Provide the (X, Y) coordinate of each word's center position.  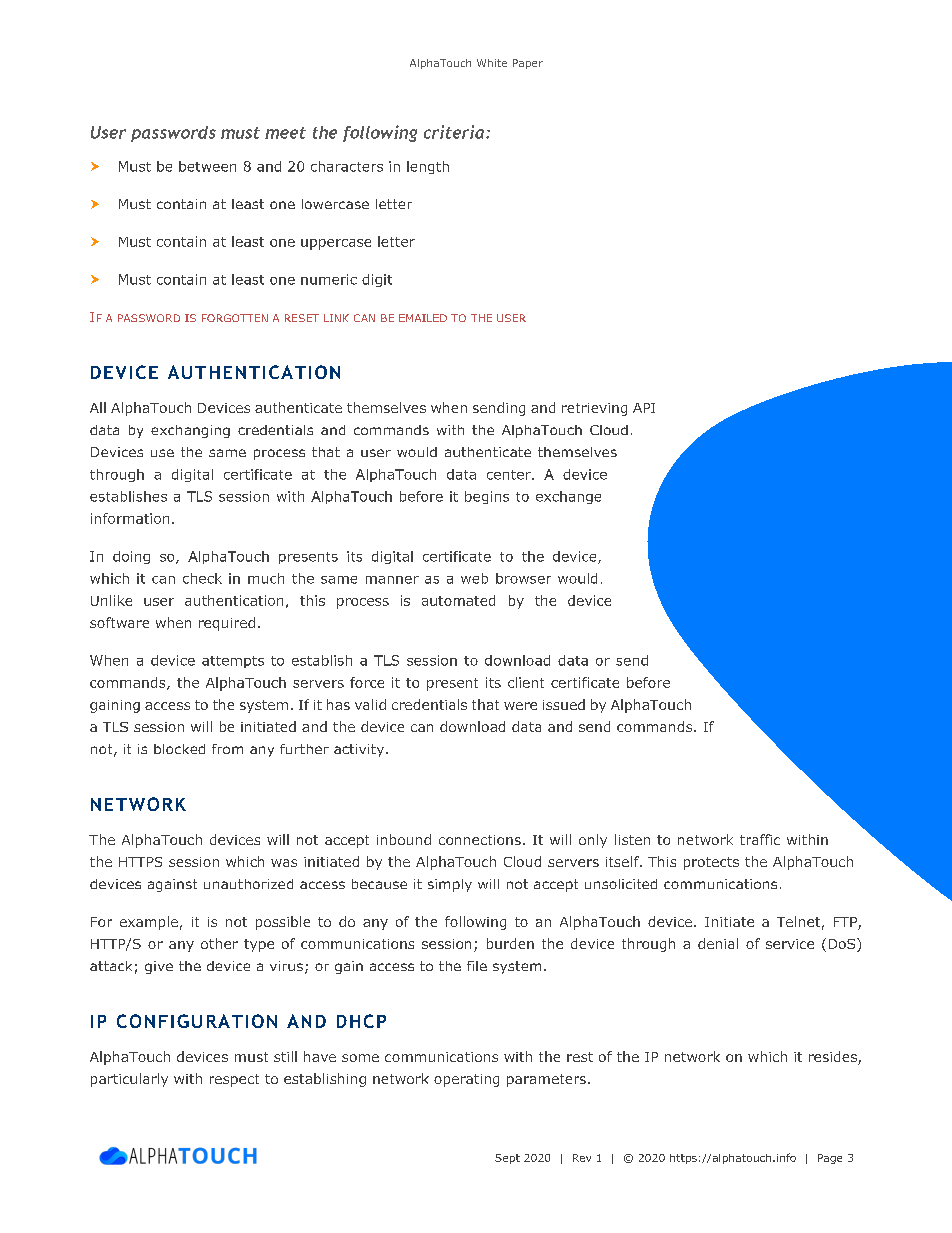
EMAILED (423, 318)
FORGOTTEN (235, 318)
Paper (528, 64)
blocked (179, 749)
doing (131, 557)
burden (510, 943)
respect (234, 1080)
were (520, 706)
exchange (568, 497)
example (149, 923)
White (492, 63)
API (644, 408)
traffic (760, 839)
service (790, 944)
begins (487, 497)
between (207, 166)
